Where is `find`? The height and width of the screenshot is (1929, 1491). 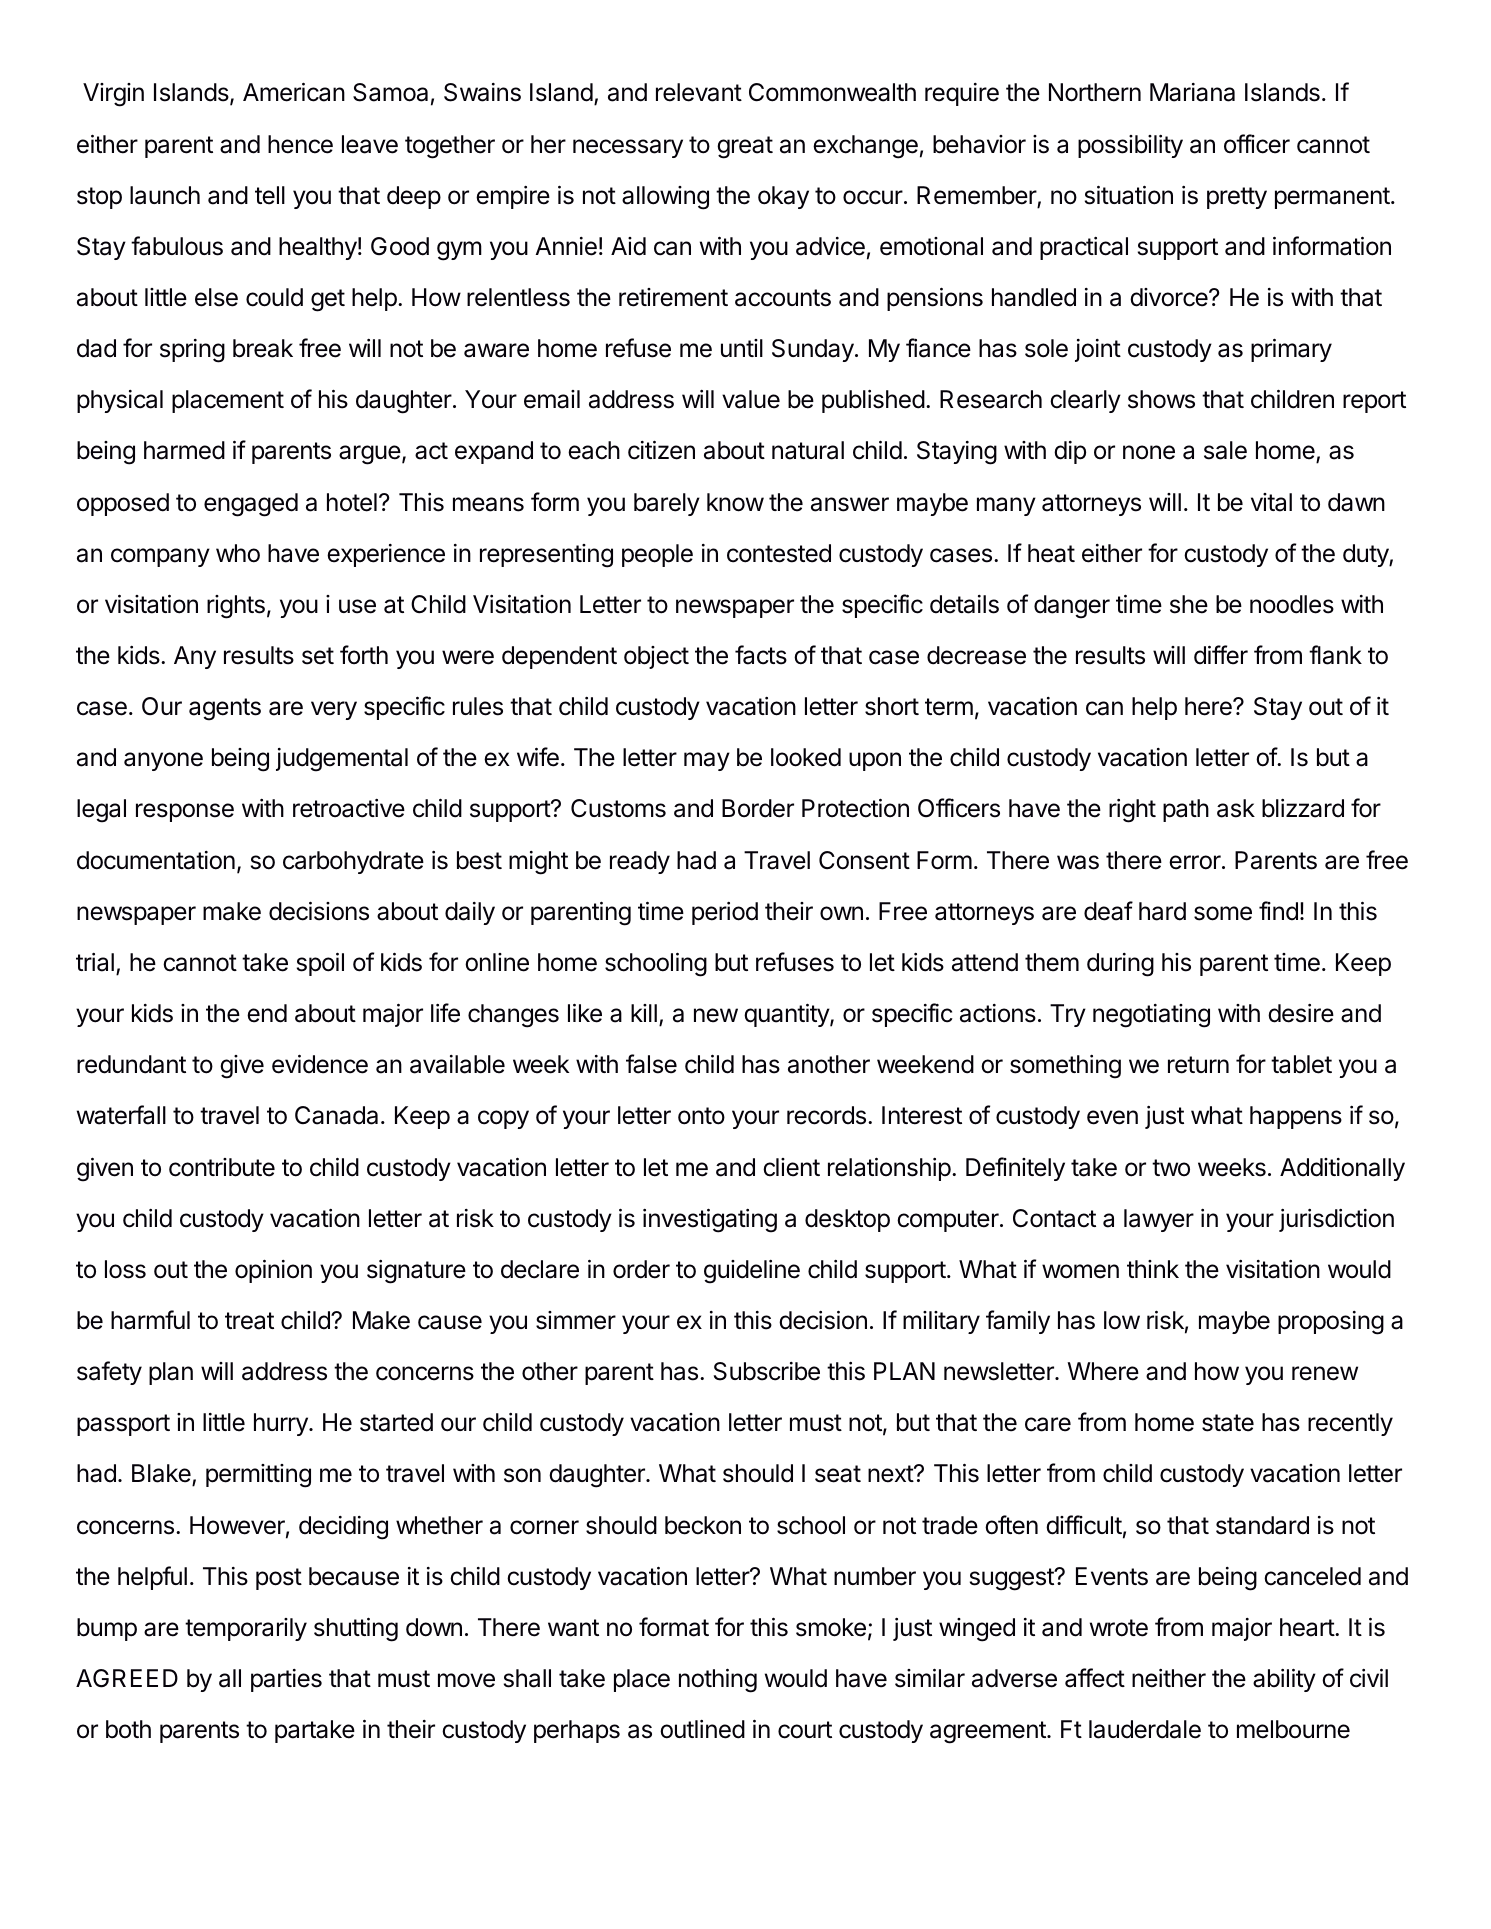
find is located at coordinates (1278, 911).
